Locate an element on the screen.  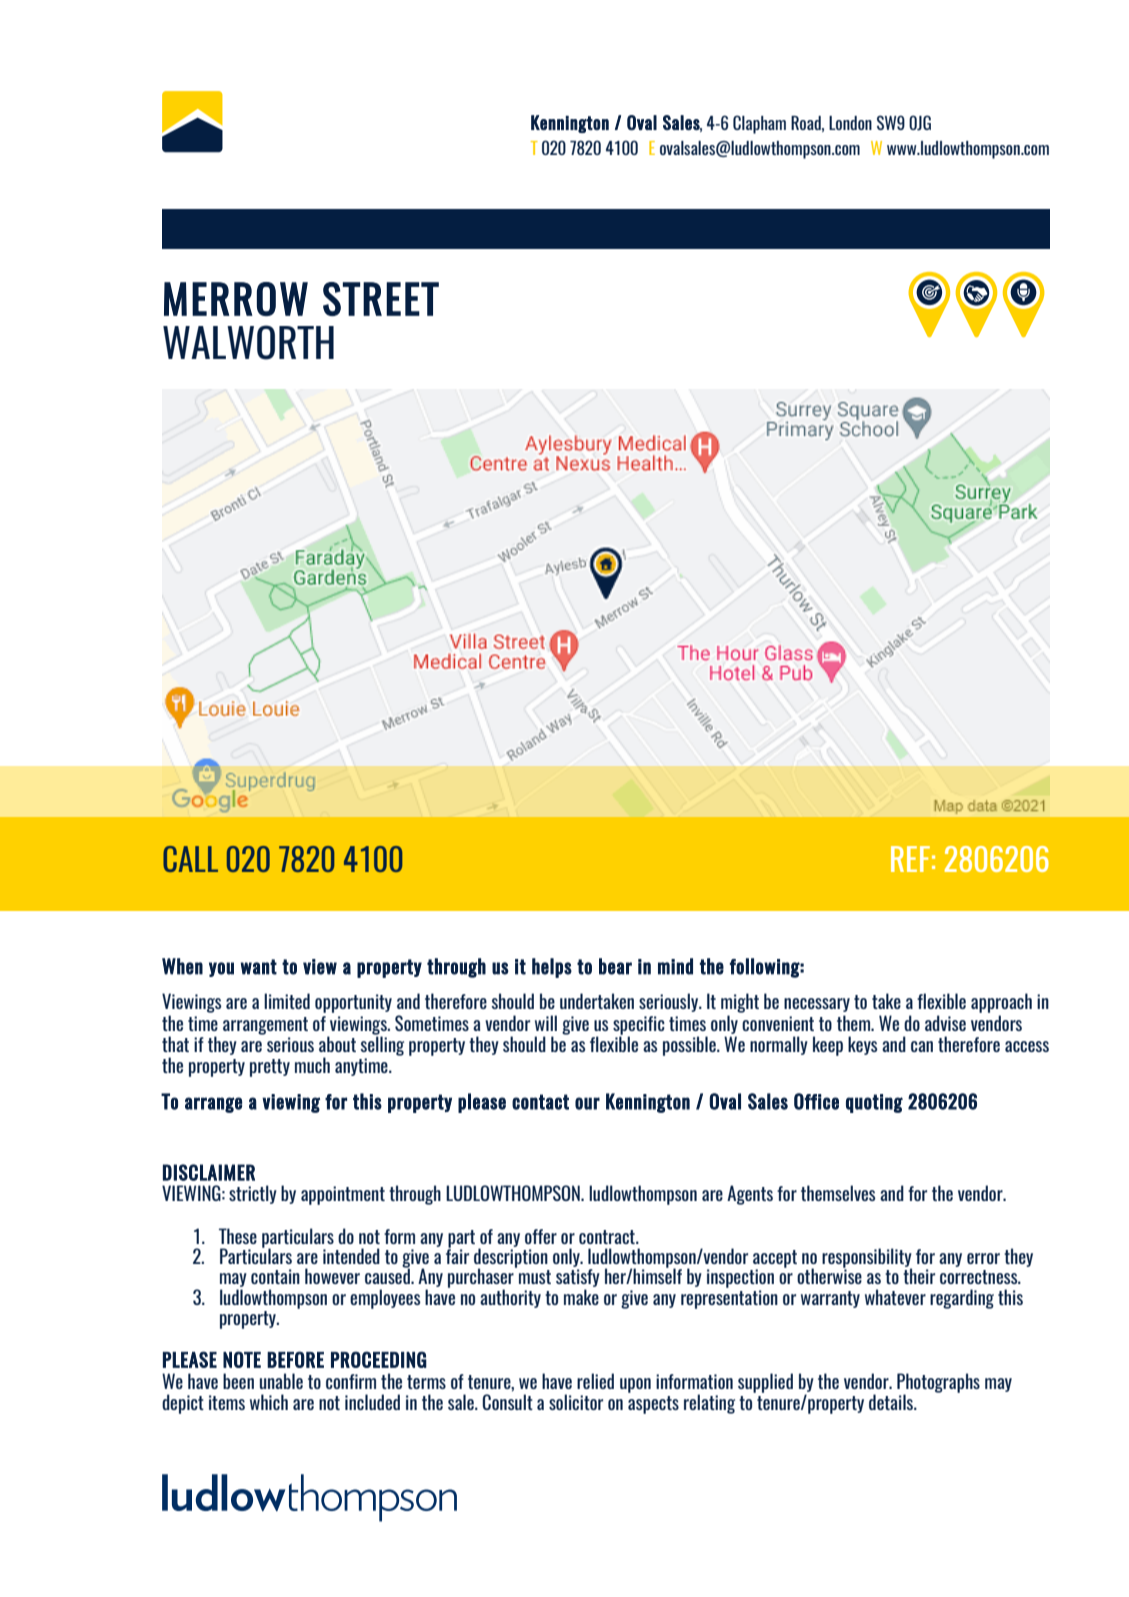
London is located at coordinates (850, 123).
